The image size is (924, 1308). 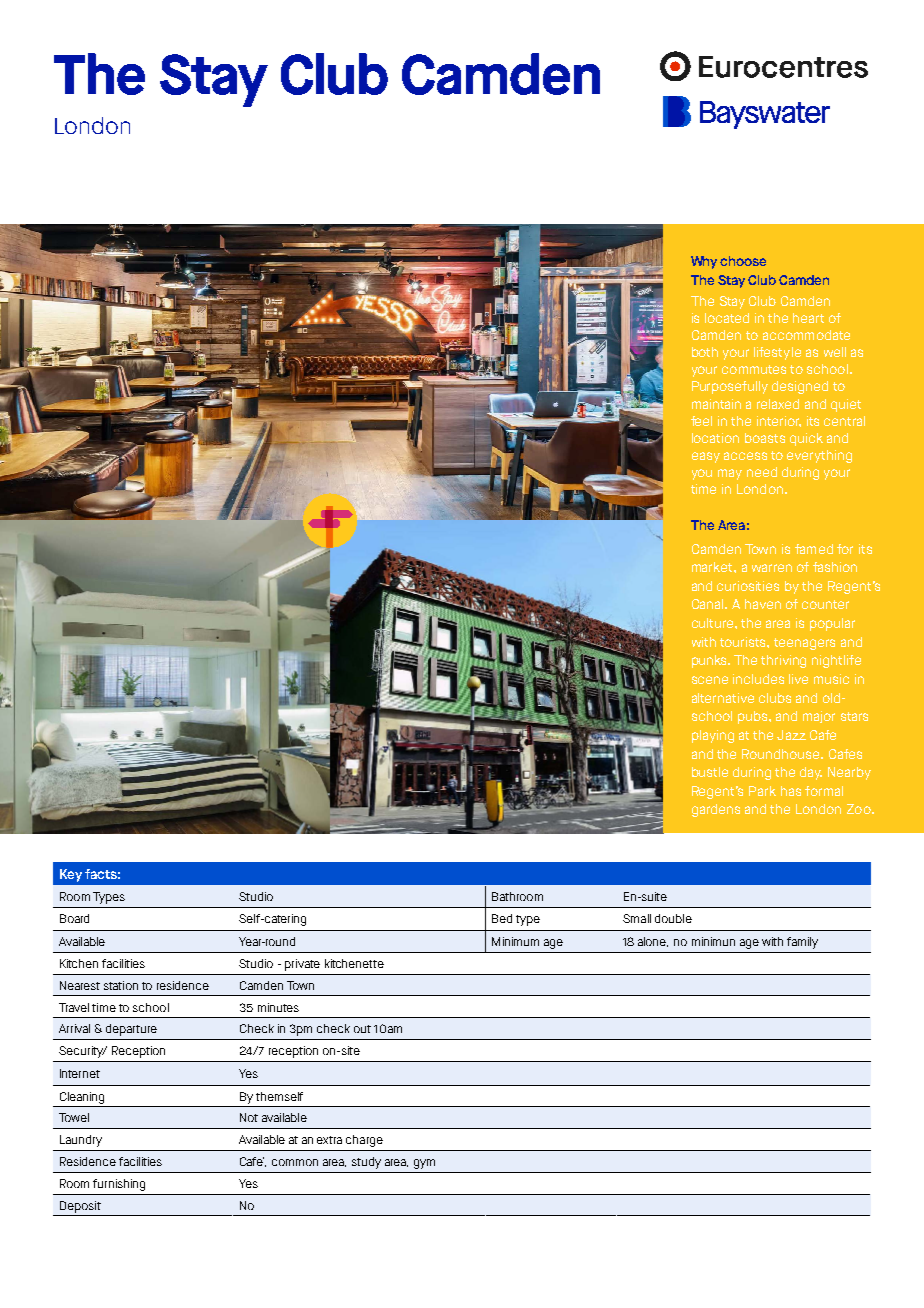 What do you see at coordinates (74, 918) in the screenshot?
I see `Board` at bounding box center [74, 918].
